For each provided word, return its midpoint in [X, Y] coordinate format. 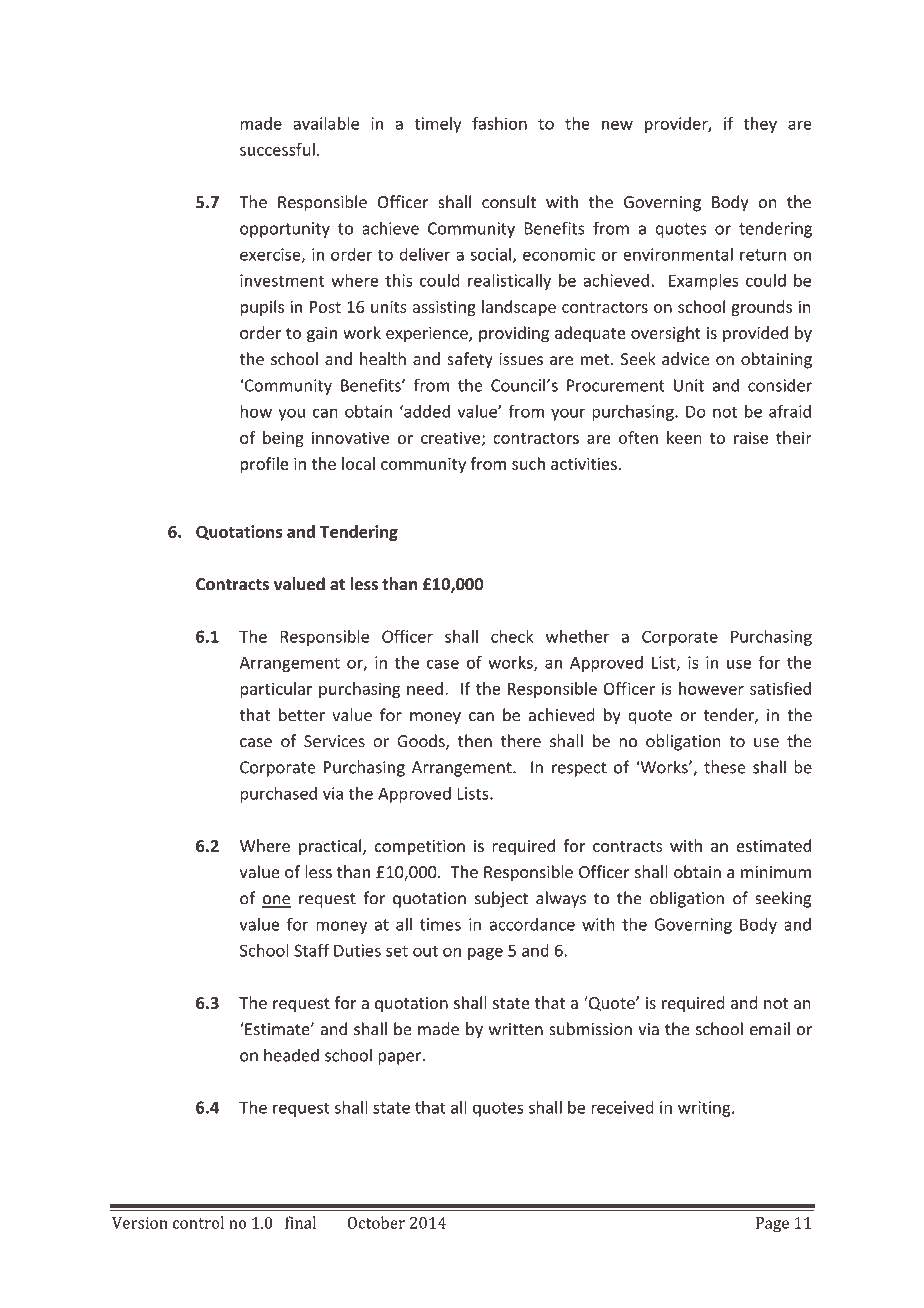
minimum [776, 872]
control [198, 1222]
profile [264, 465]
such [528, 463]
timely [438, 125]
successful [277, 149]
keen [684, 437]
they [760, 125]
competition [419, 848]
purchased [278, 795]
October [376, 1222]
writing [705, 1109]
